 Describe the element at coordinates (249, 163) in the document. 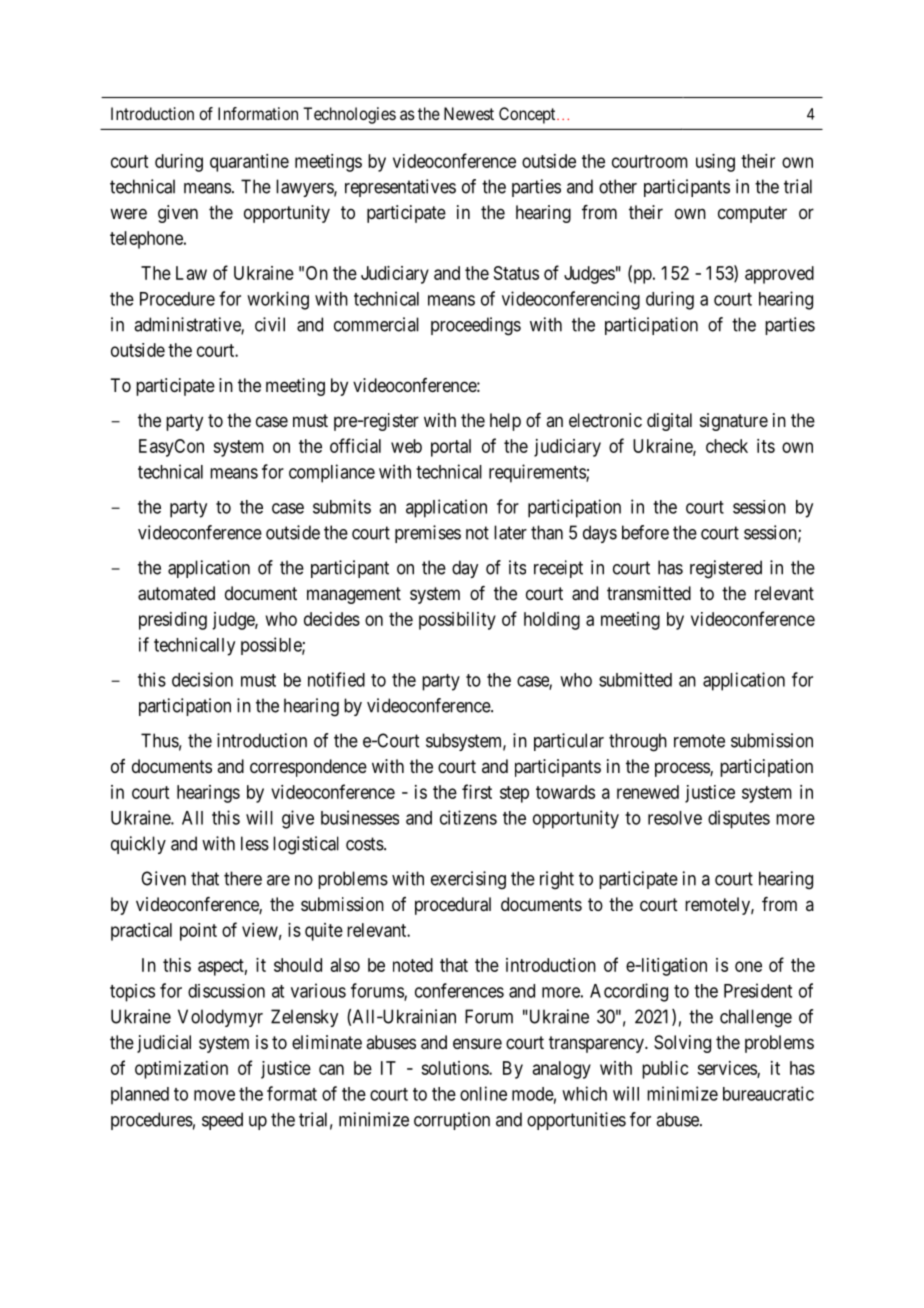

I see `quarantine` at that location.
